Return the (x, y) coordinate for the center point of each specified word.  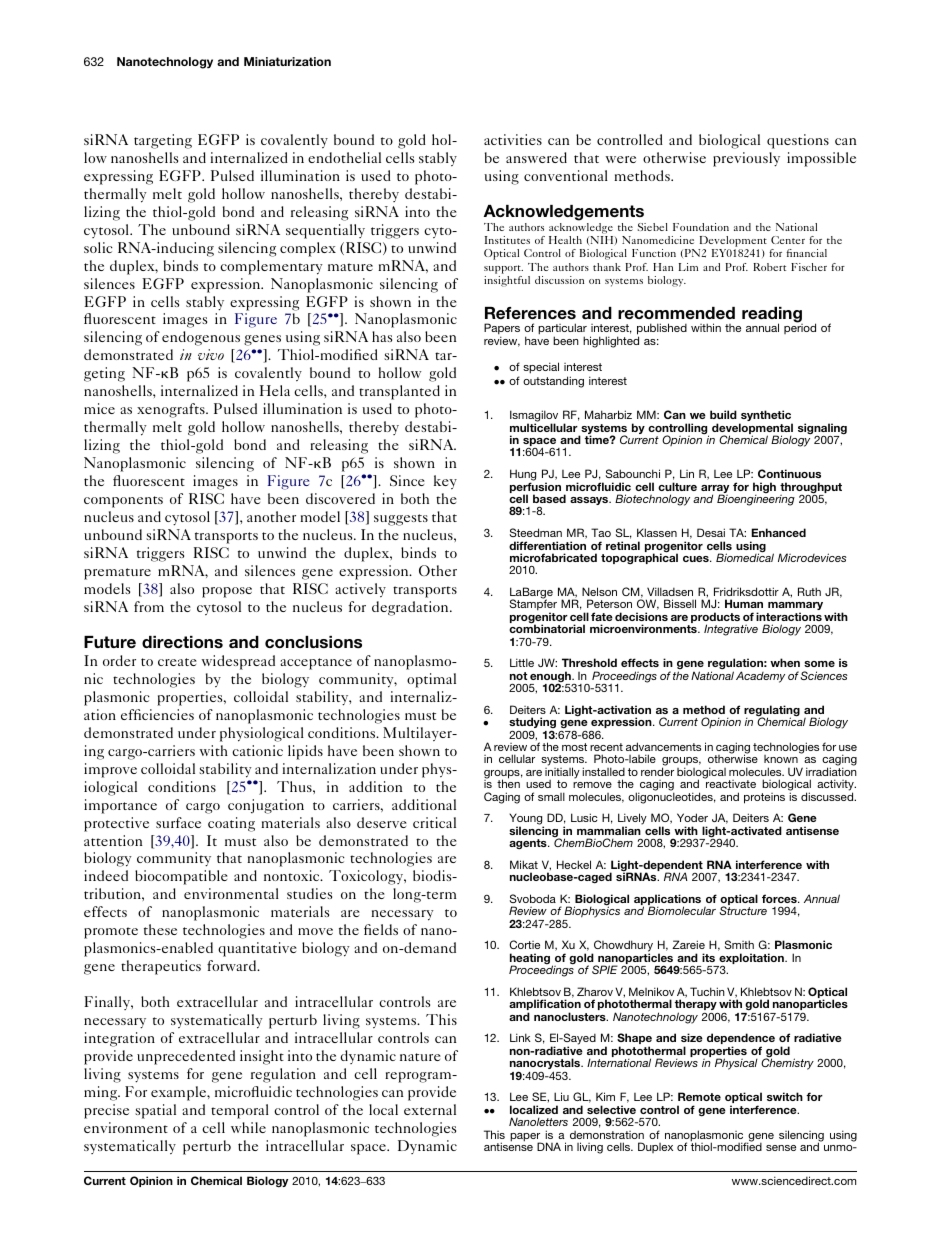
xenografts (172, 410)
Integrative (731, 630)
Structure (743, 910)
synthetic (766, 417)
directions (182, 642)
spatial (155, 1111)
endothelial (344, 157)
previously (746, 159)
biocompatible (181, 877)
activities (513, 139)
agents (529, 844)
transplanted (399, 392)
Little (522, 662)
